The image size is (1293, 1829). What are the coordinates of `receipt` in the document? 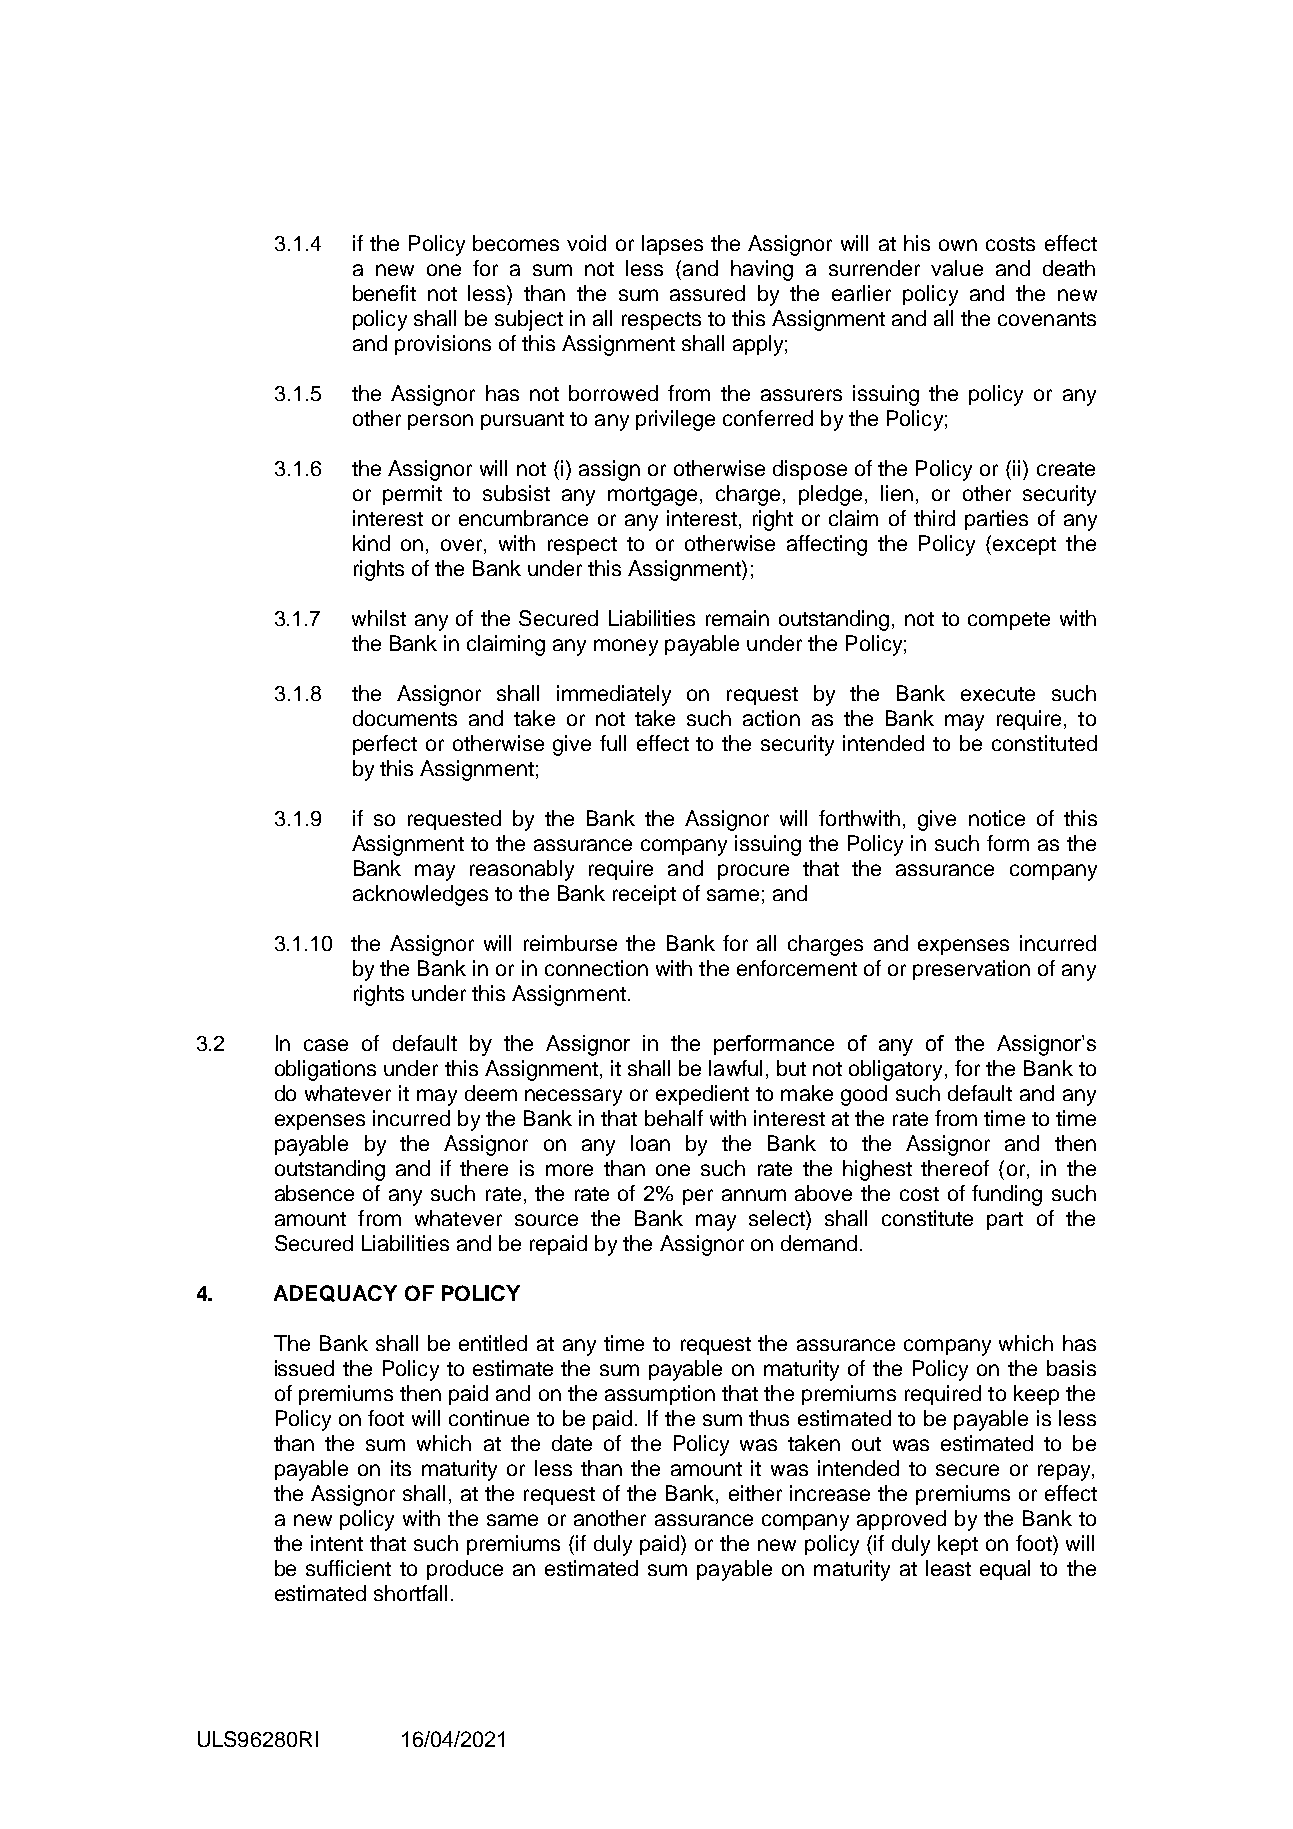 It's located at (644, 895).
